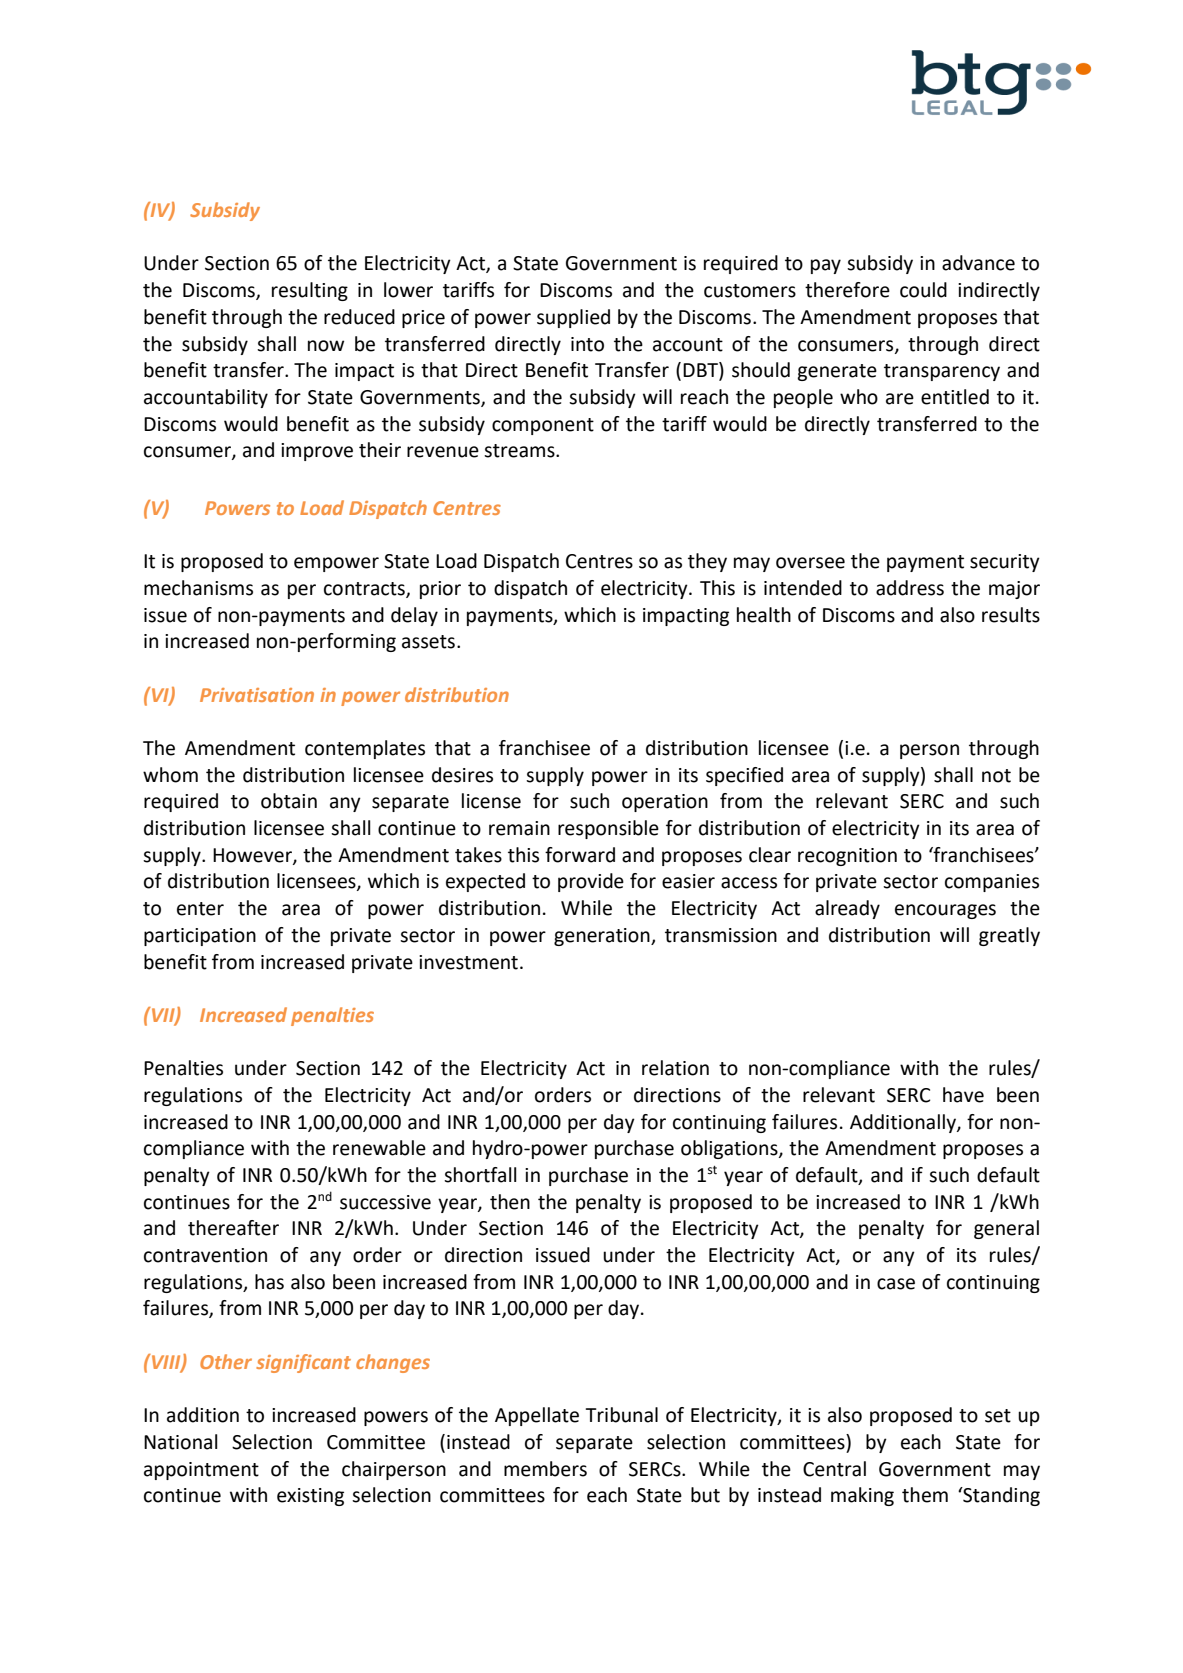  I want to click on However, so click(253, 856).
